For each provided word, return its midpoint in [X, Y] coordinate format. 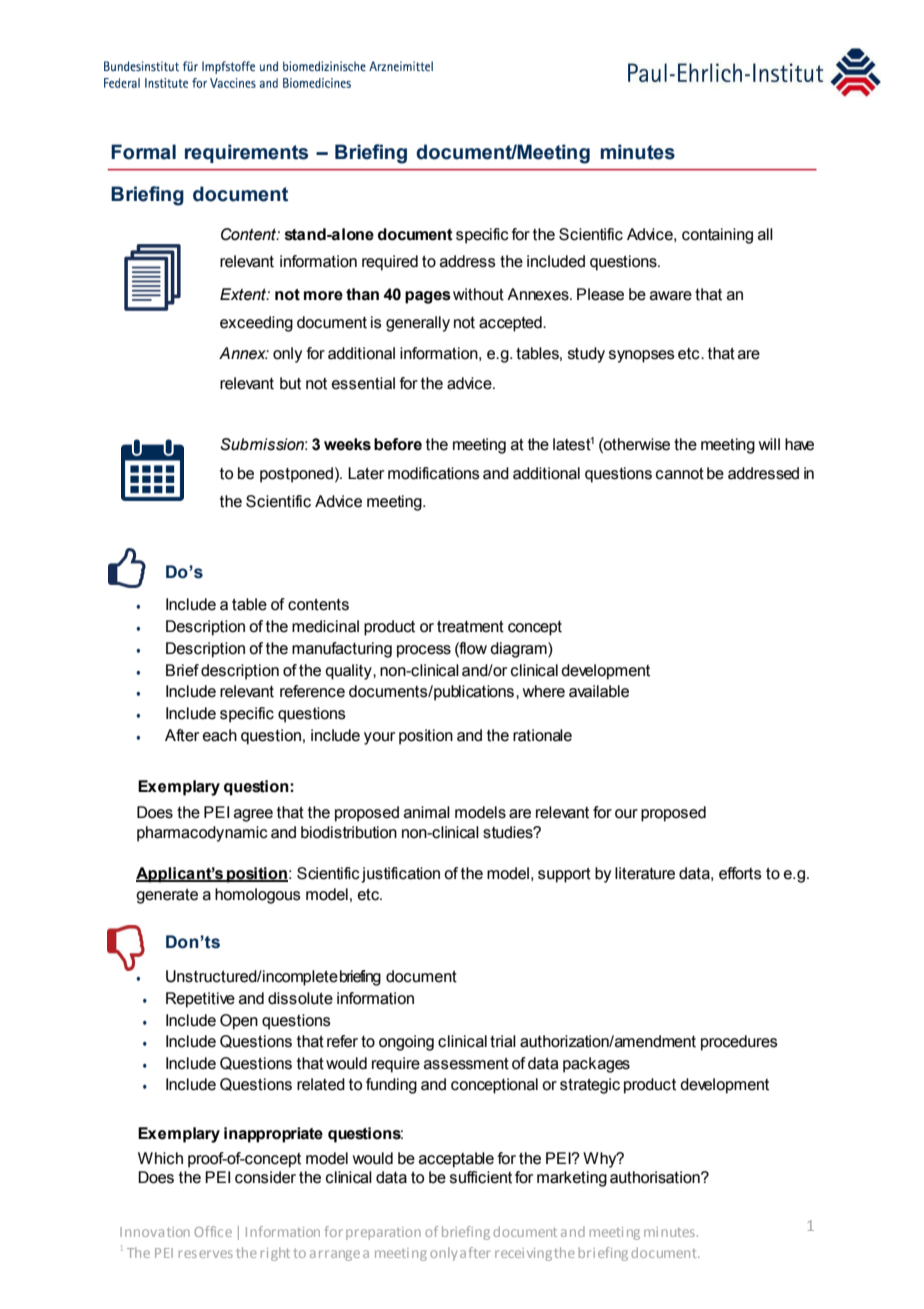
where [544, 691]
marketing [572, 1179]
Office [213, 1231]
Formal [143, 152]
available [599, 691]
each [220, 735]
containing [717, 236]
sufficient [481, 1177]
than [362, 294]
